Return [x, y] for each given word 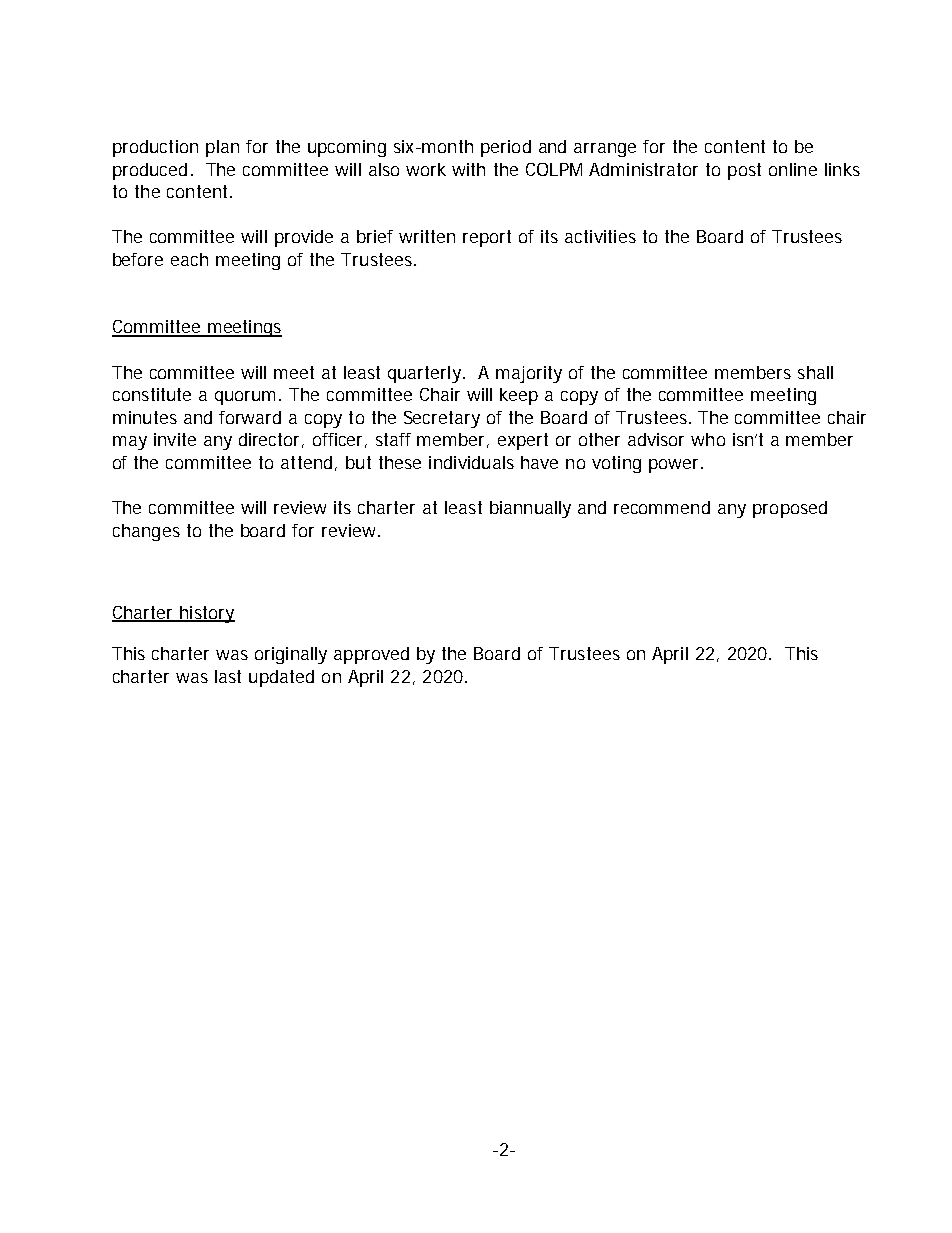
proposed [790, 509]
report [487, 238]
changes [146, 532]
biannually [530, 509]
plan [222, 148]
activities [600, 236]
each [189, 259]
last [228, 676]
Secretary [442, 419]
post [744, 171]
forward [250, 417]
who [708, 439]
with [468, 169]
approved [371, 655]
